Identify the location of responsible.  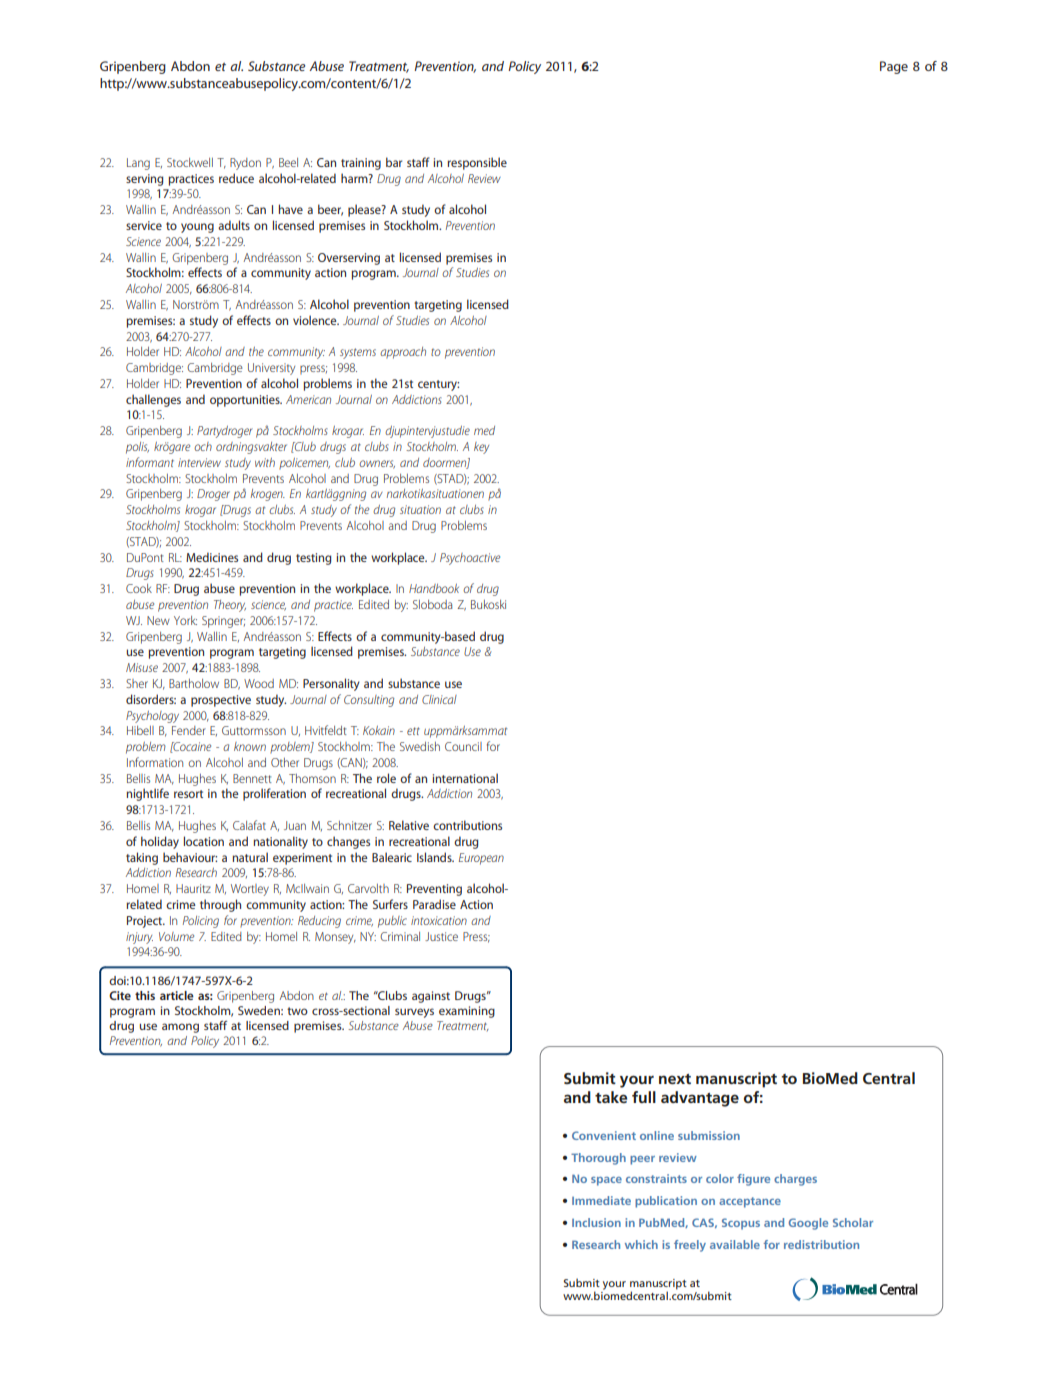
(477, 163).
